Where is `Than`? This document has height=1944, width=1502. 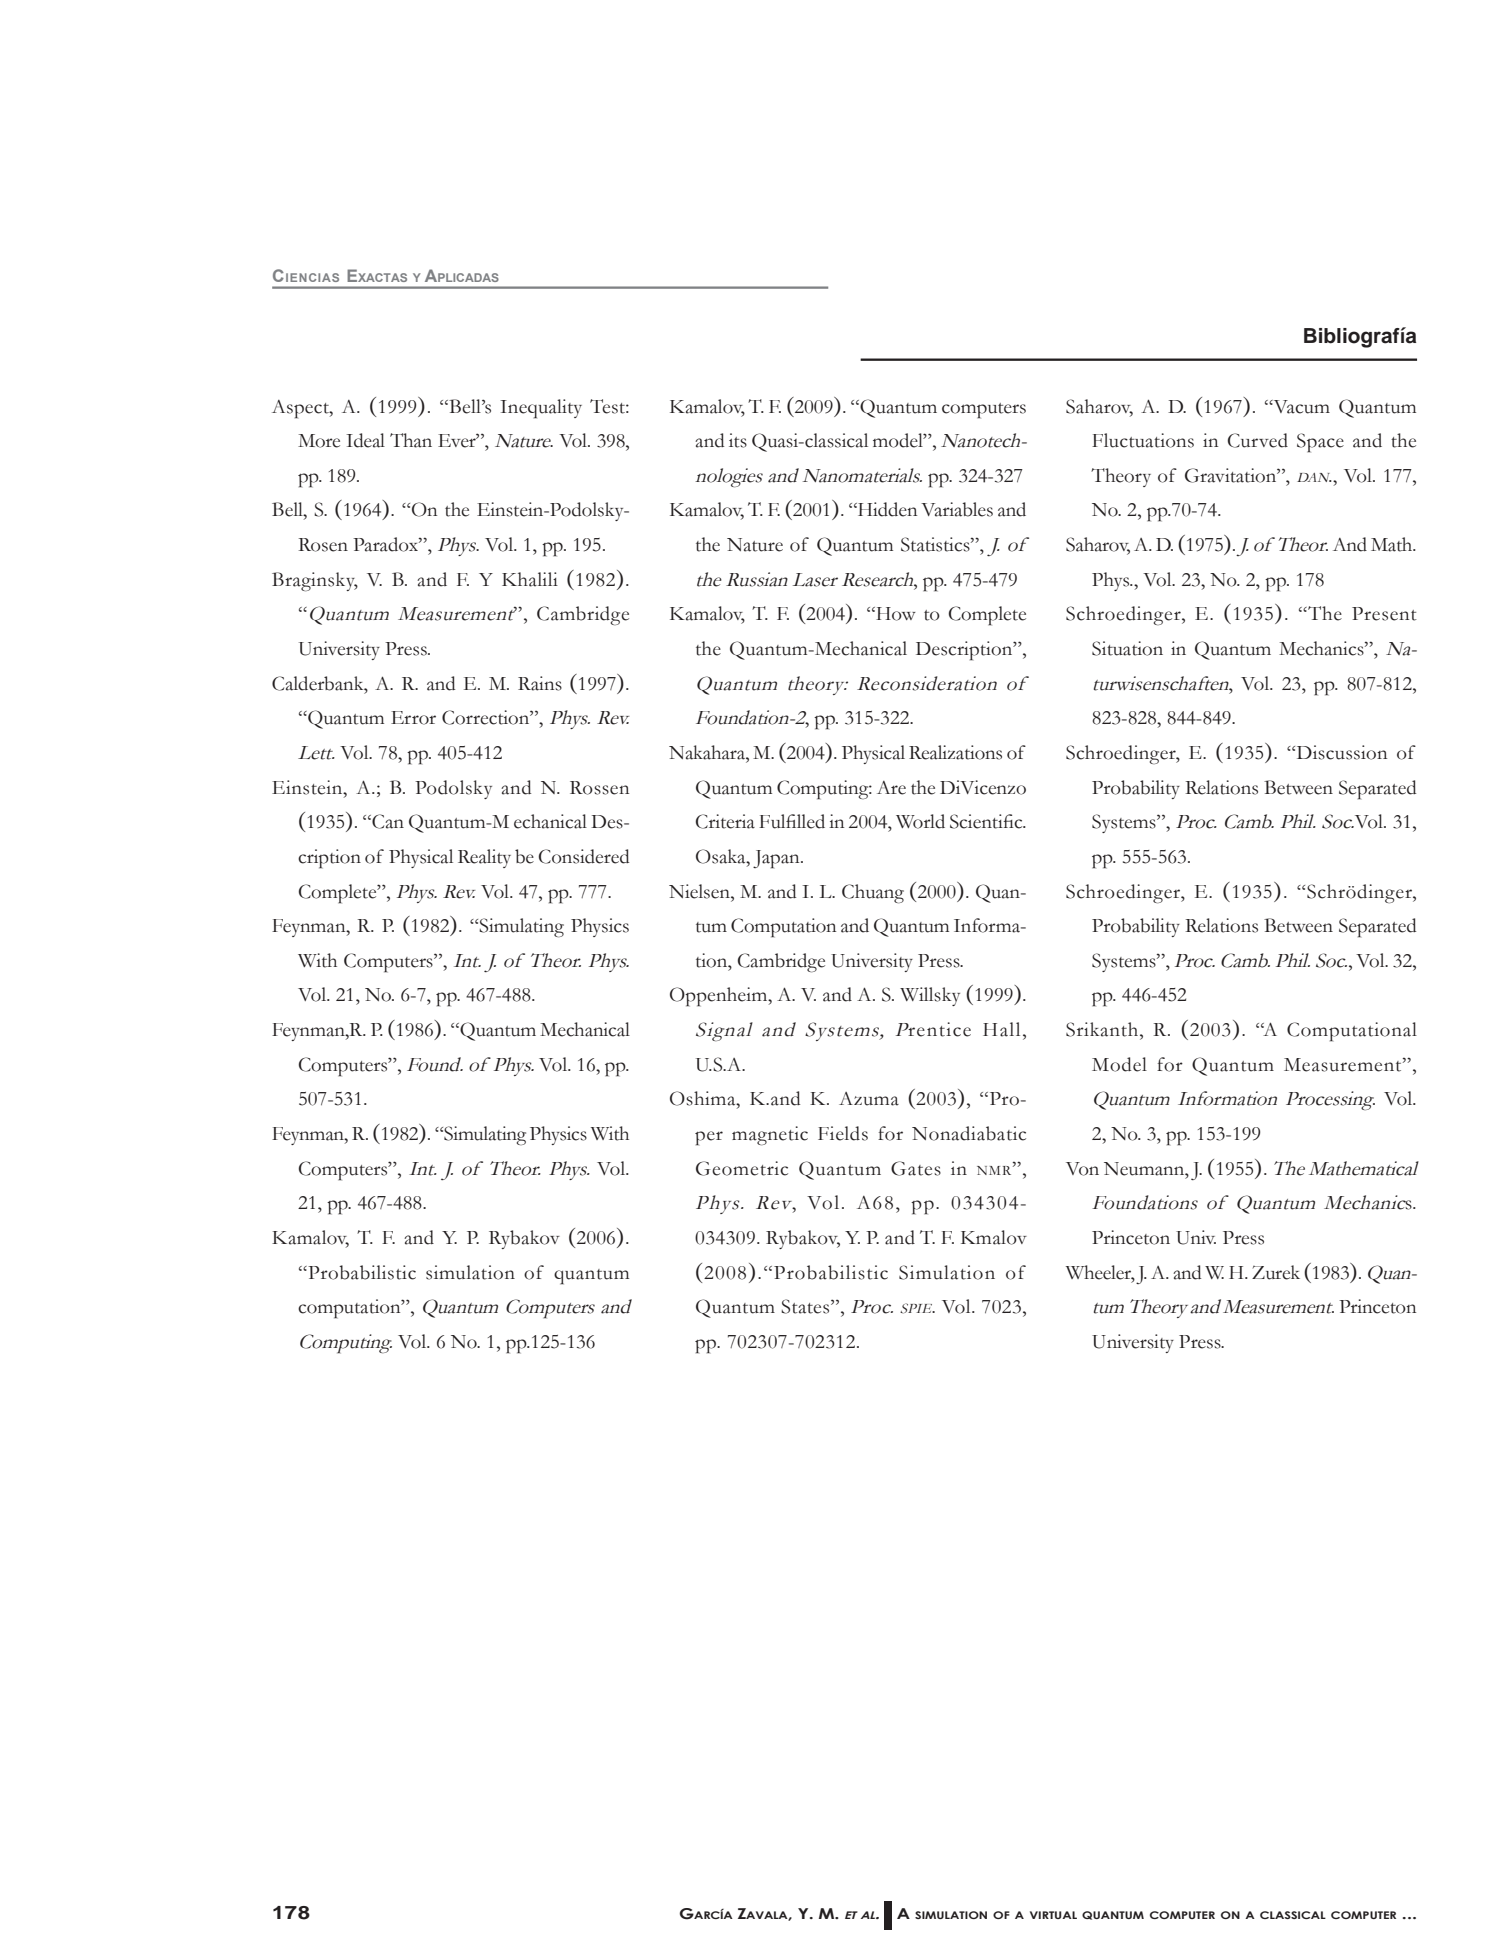 Than is located at coordinates (411, 440).
